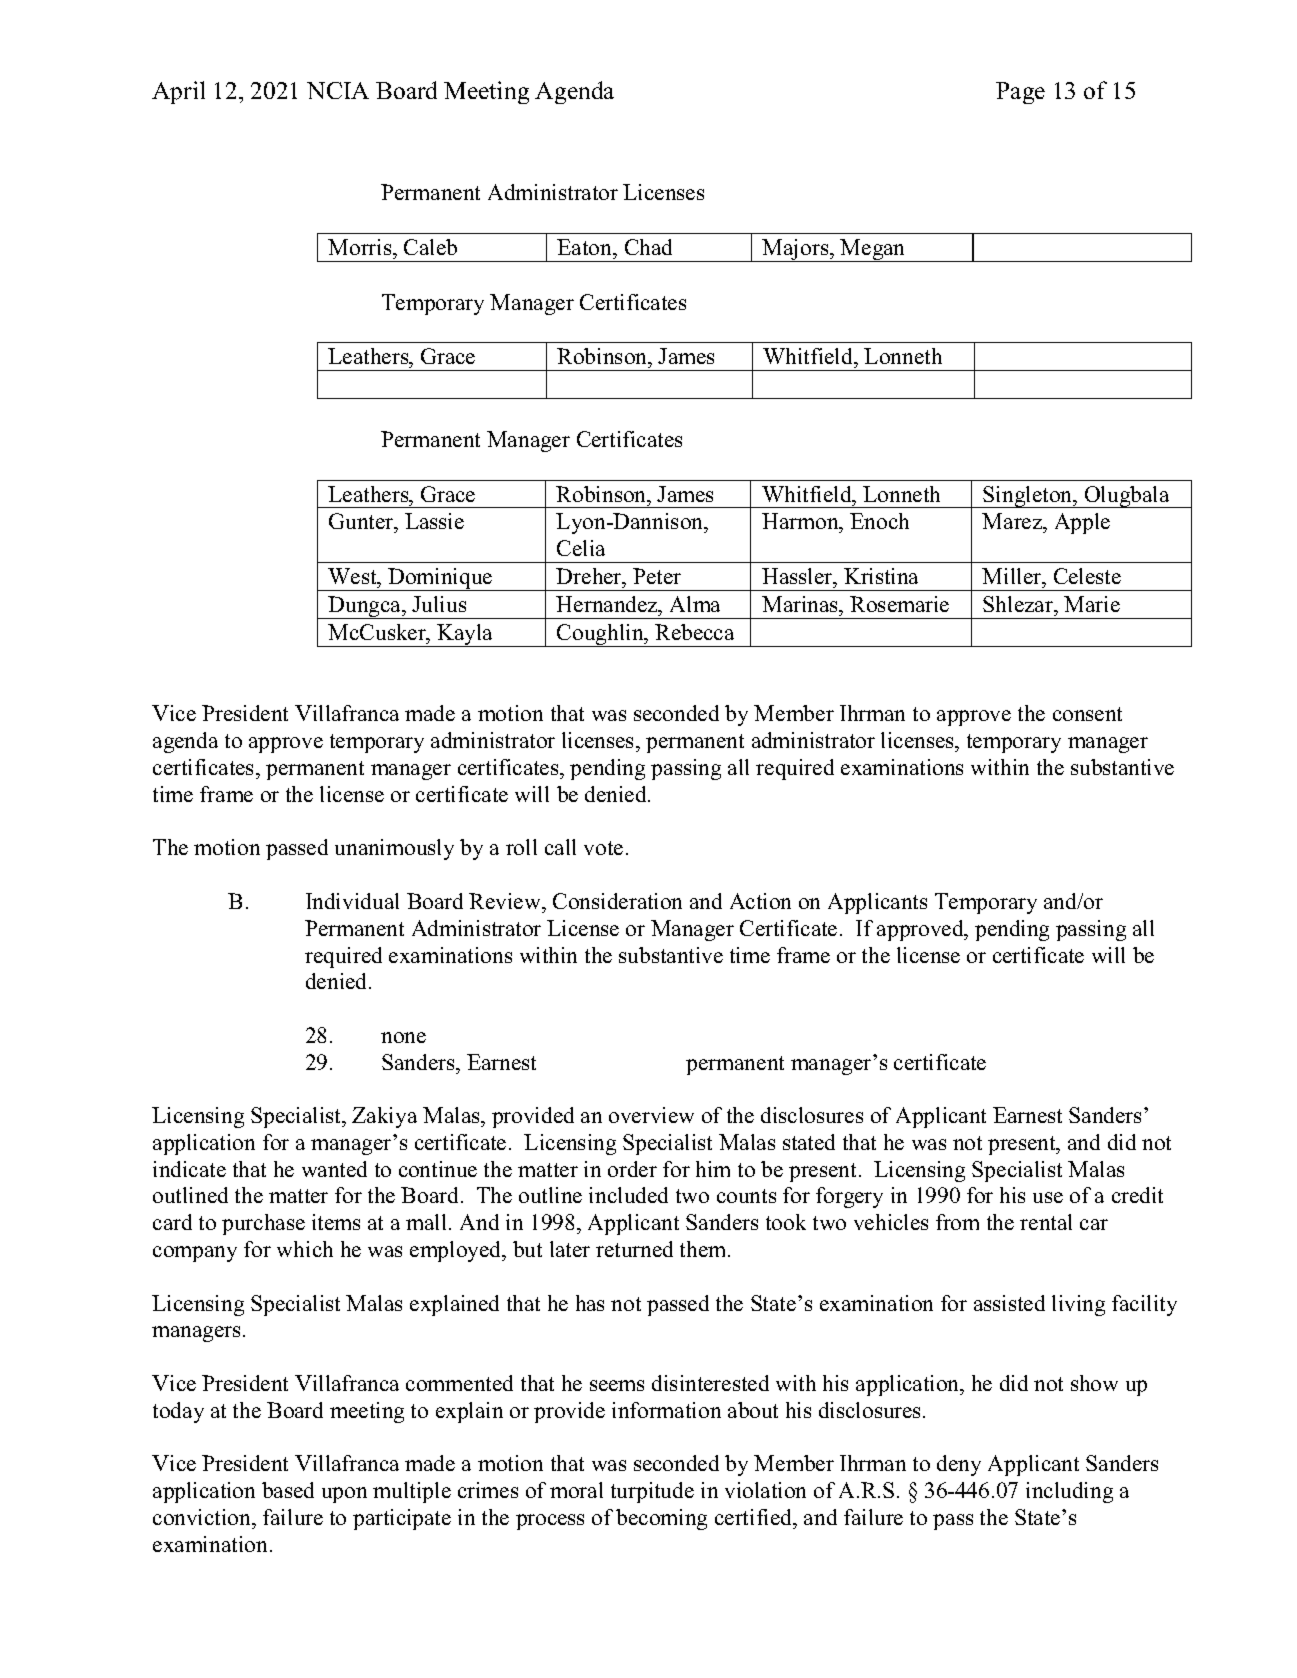 This document has width=1297, height=1678. I want to click on turpitude, so click(652, 1492).
